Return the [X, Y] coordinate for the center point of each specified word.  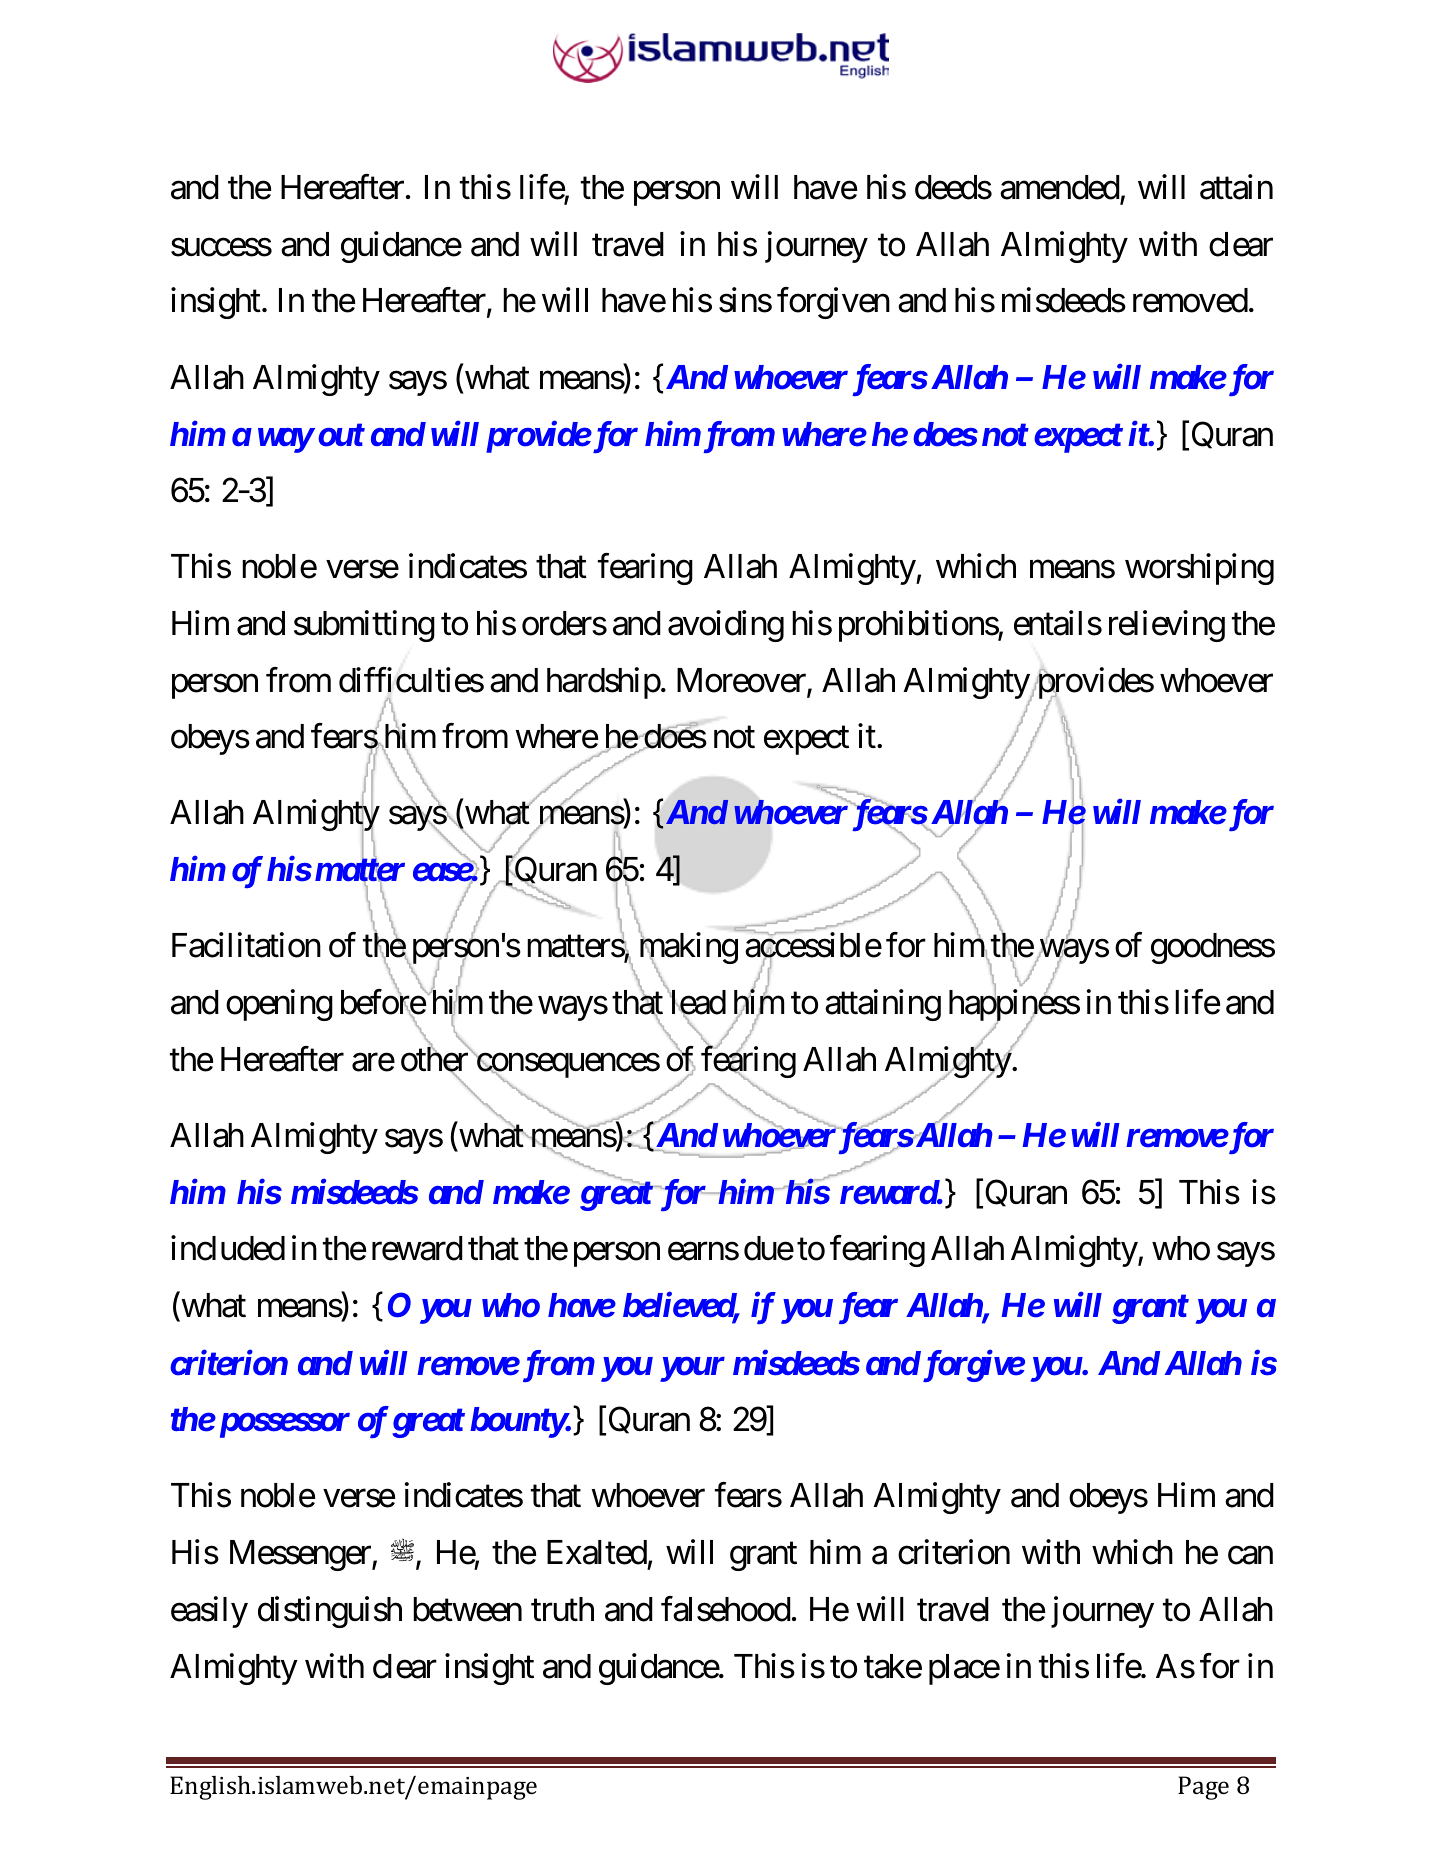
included [228, 1248]
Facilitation [246, 945]
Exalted [597, 1552]
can [1250, 1556]
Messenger [301, 1555]
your [692, 1370]
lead [697, 1003]
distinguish [330, 1612]
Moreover [742, 681]
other [435, 1060]
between [467, 1609]
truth [562, 1609]
